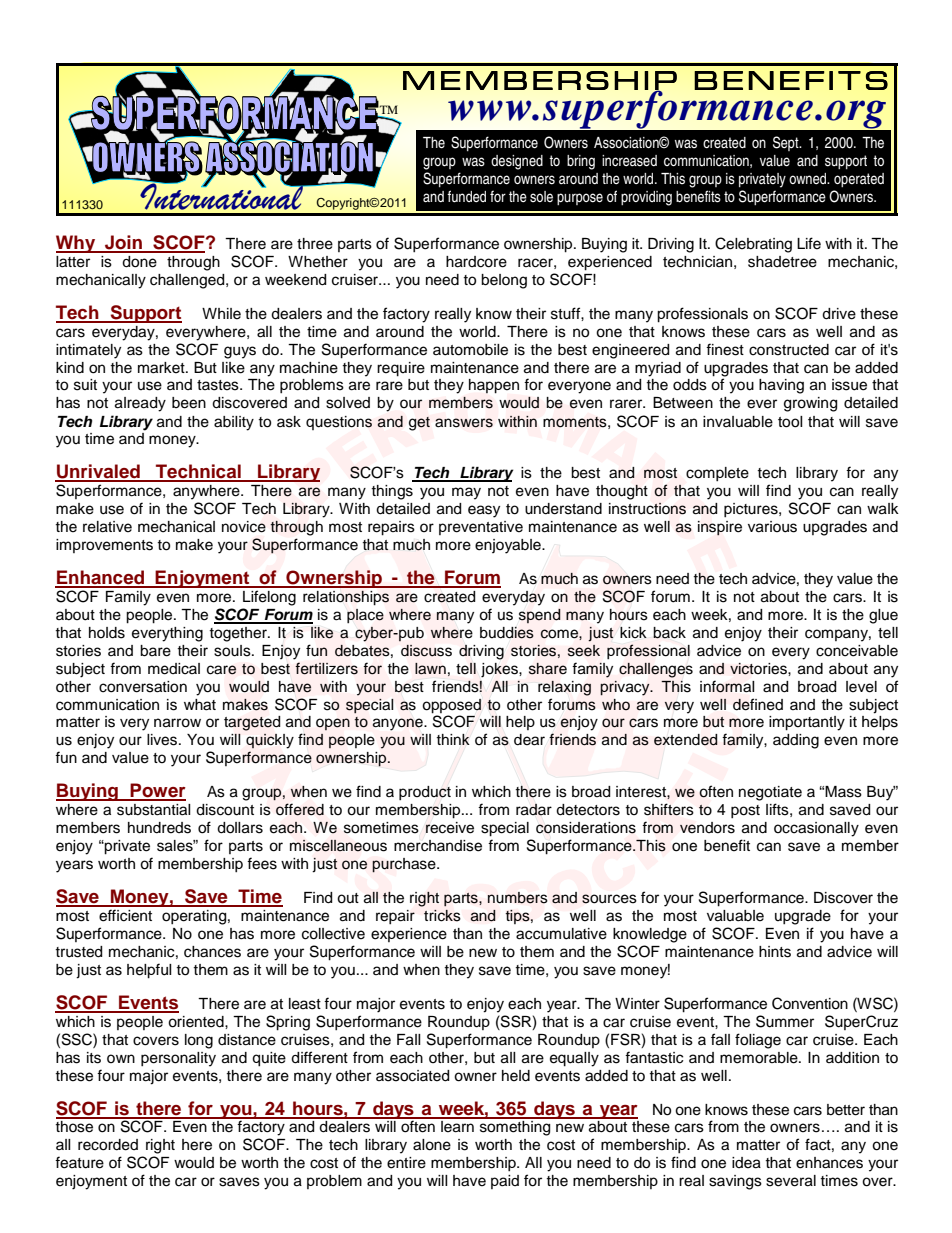 Image resolution: width=952 pixels, height=1233 pixels. I want to click on recorded, so click(108, 1145).
